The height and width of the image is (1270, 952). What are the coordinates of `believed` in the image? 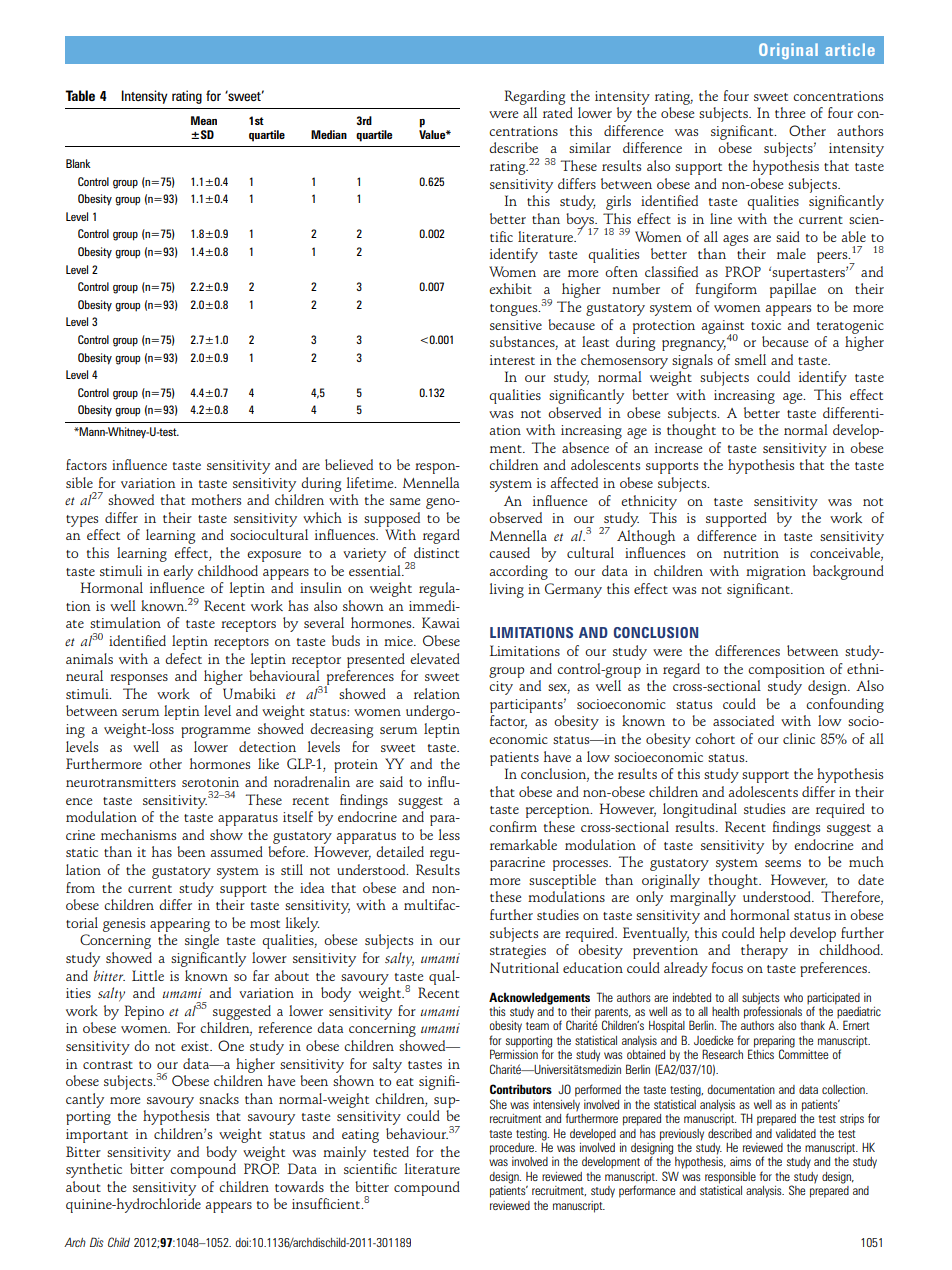 It's located at (349, 464).
